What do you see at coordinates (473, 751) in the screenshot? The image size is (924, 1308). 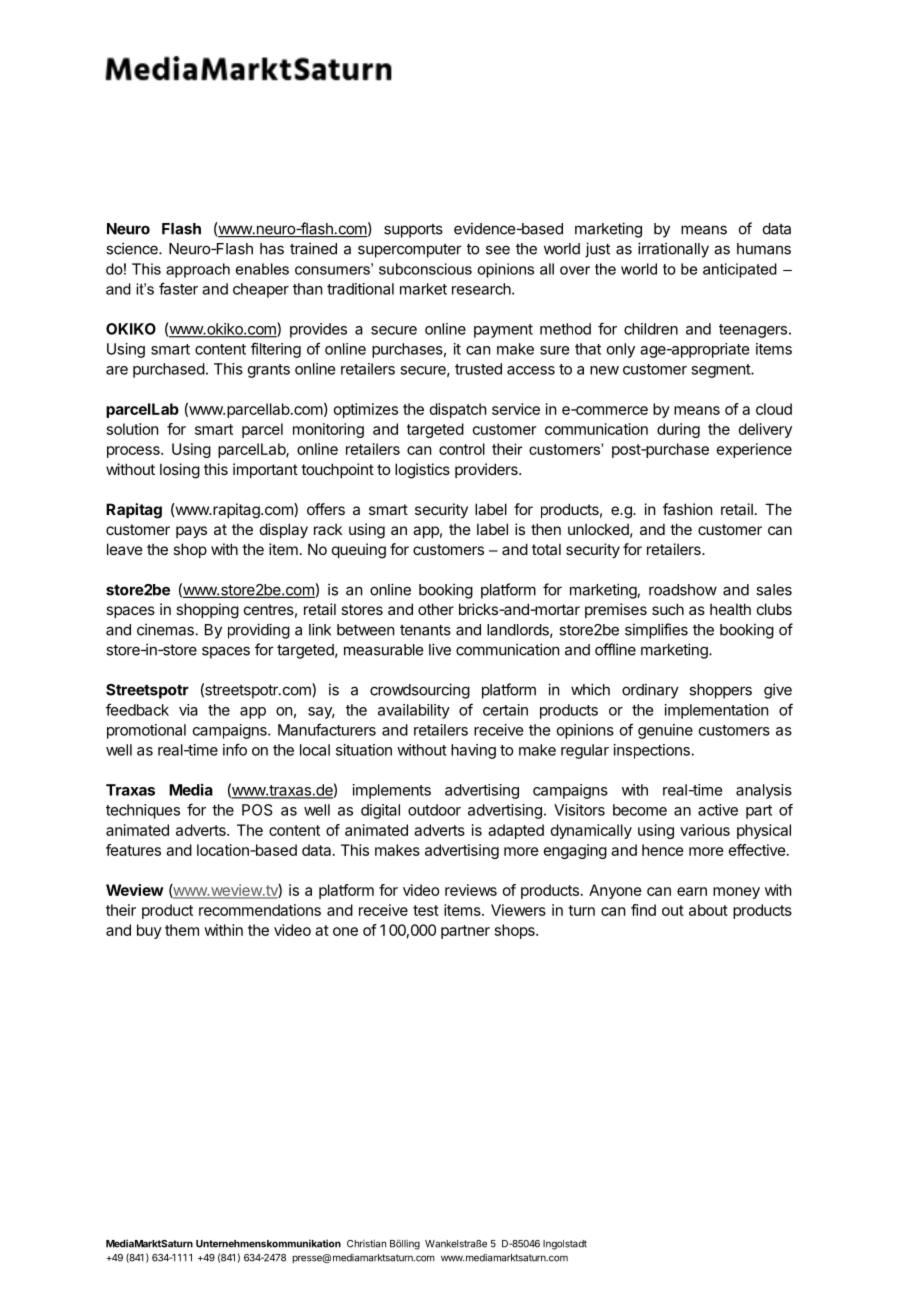 I see `having` at bounding box center [473, 751].
